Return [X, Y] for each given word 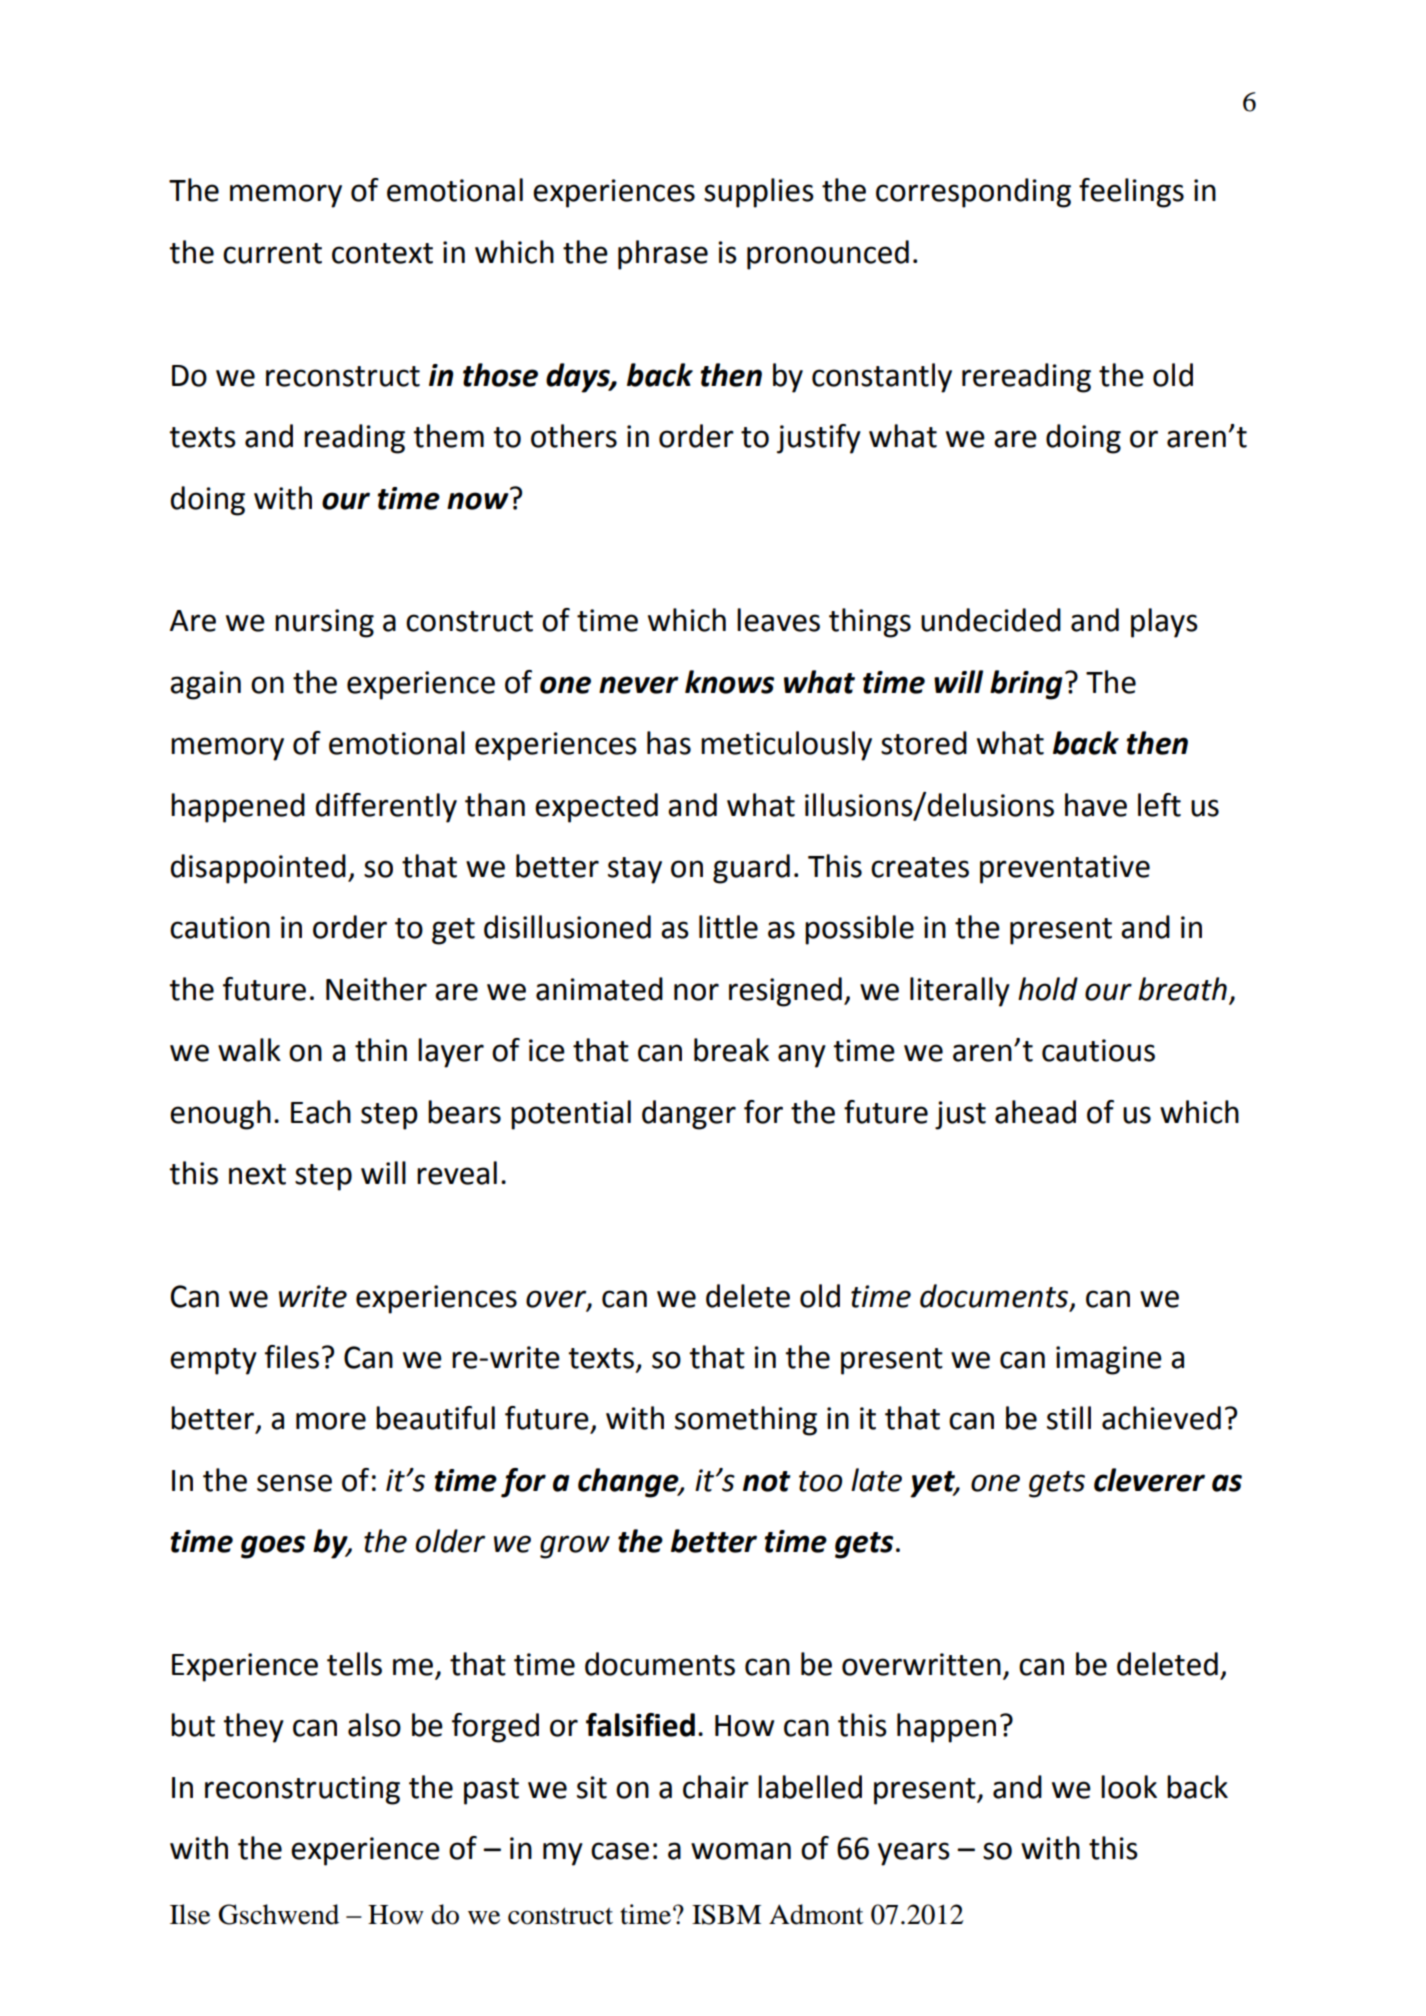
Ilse [190, 1914]
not [767, 1481]
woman [741, 1851]
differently [386, 808]
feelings [1131, 193]
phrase [663, 255]
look [1129, 1787]
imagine [1109, 1360]
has [669, 743]
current [272, 253]
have [1096, 805]
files [292, 1357]
